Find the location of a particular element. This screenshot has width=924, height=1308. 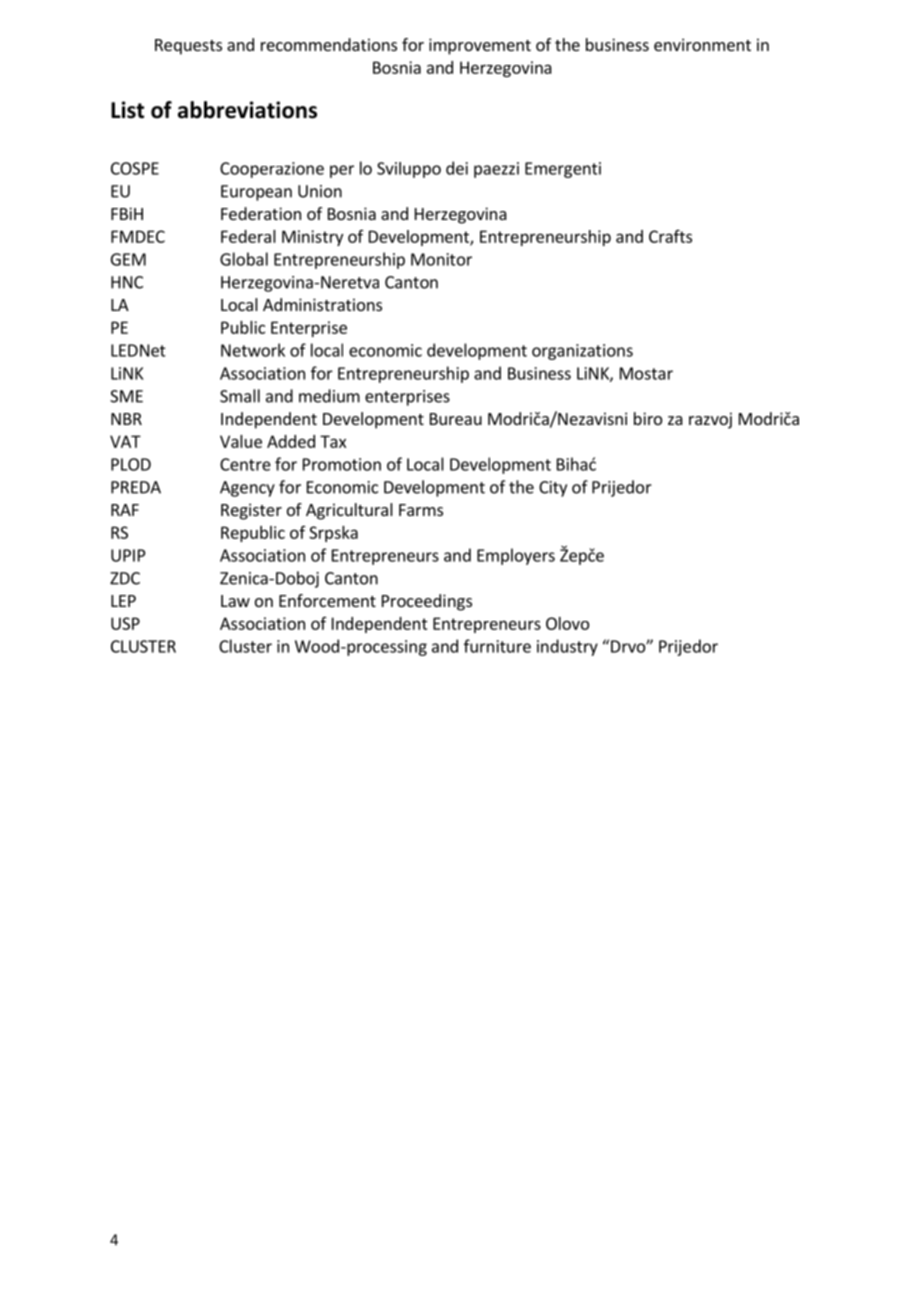

Value is located at coordinates (241, 441).
